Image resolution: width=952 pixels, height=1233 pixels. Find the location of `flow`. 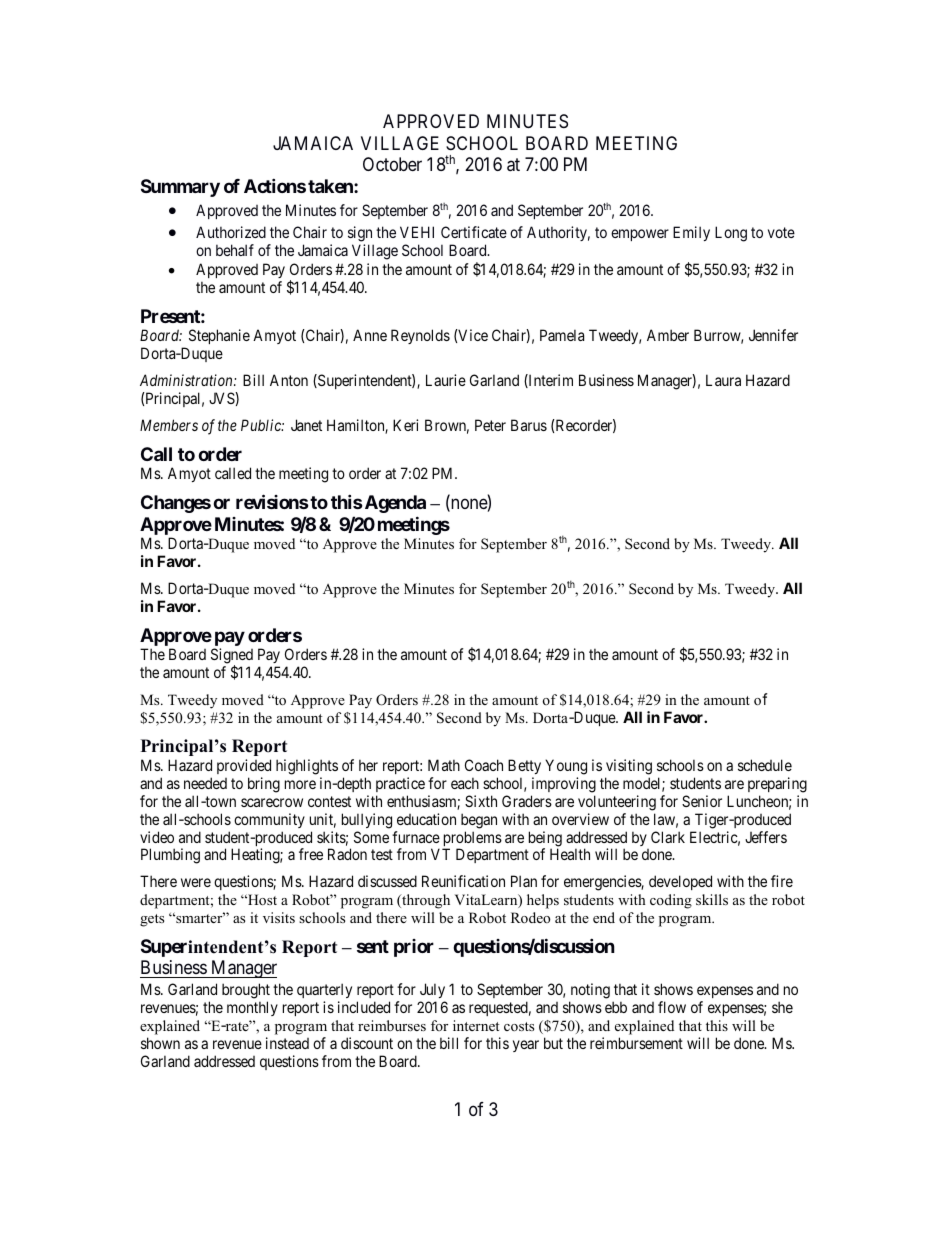

flow is located at coordinates (672, 1007).
